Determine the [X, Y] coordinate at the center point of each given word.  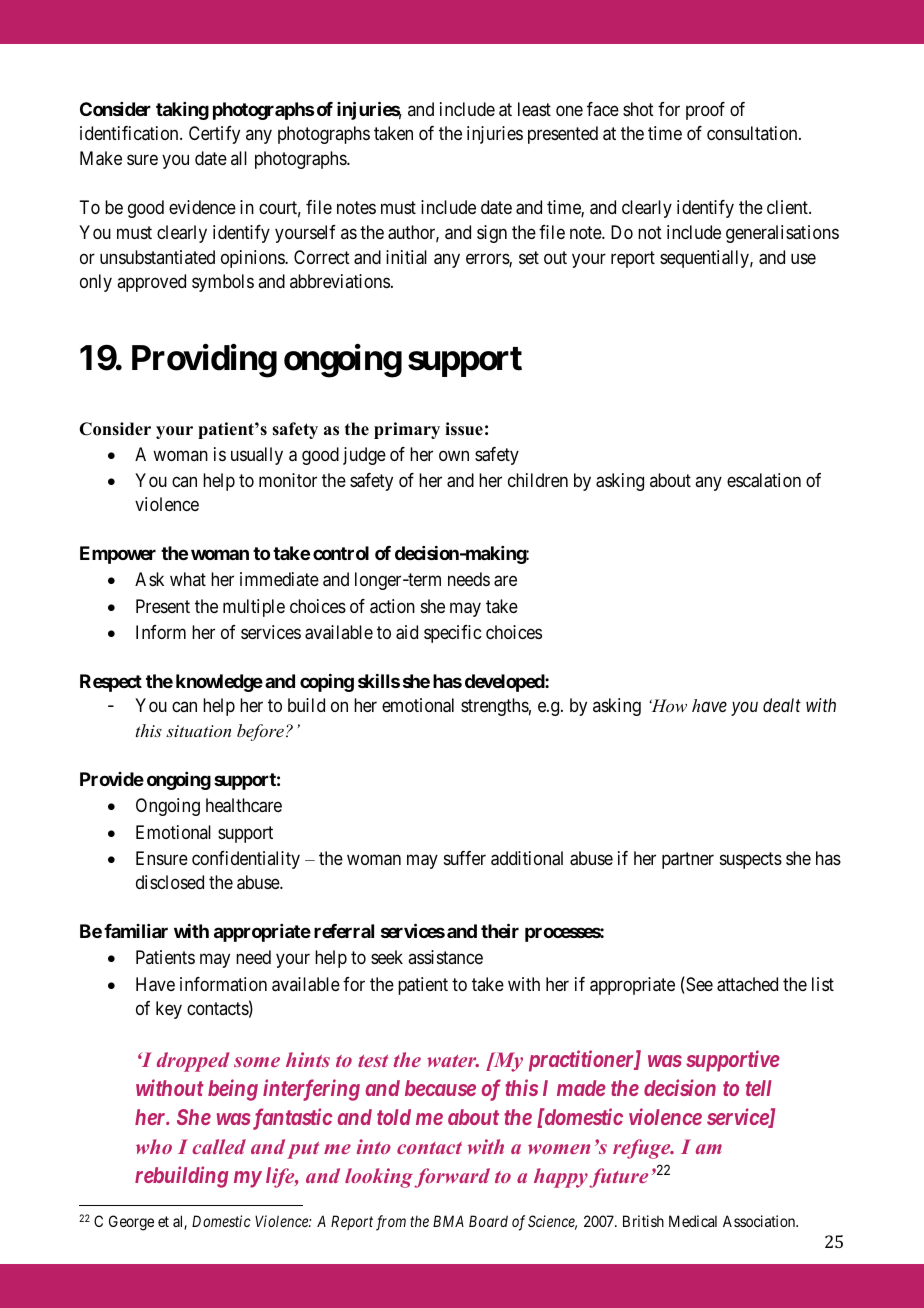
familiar [136, 931]
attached [747, 984]
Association [760, 1221]
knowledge [219, 683]
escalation [764, 480]
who [154, 1146]
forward [452, 1178]
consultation [753, 133]
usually [257, 456]
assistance [445, 957]
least [534, 109]
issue [464, 429]
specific [452, 634]
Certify [214, 135]
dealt [782, 705]
